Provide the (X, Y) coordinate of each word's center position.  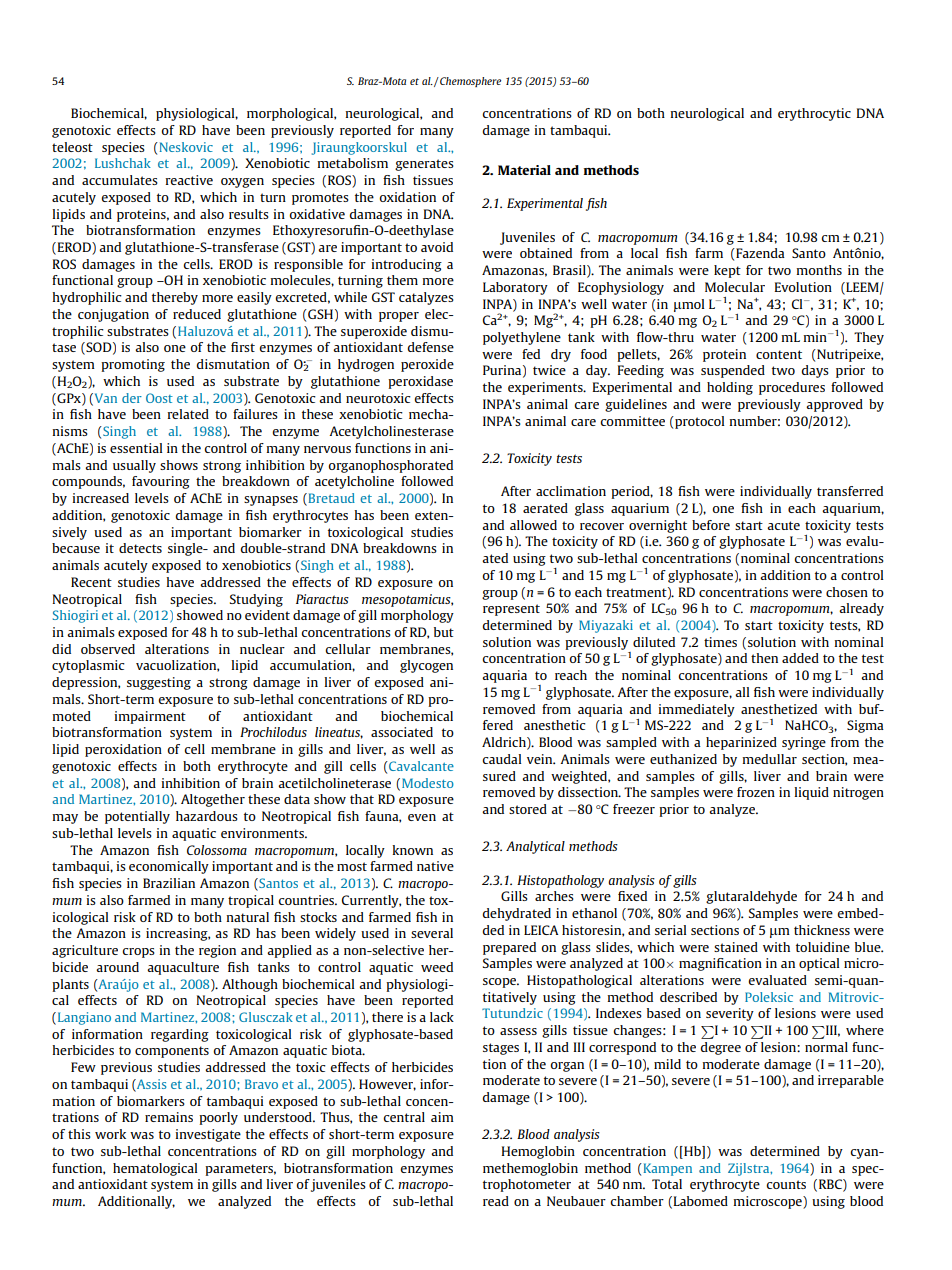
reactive (189, 180)
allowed (533, 525)
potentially (137, 817)
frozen (756, 792)
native (435, 866)
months (819, 270)
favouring (161, 482)
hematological (155, 1169)
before (711, 525)
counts (786, 1184)
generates (424, 165)
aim (442, 1117)
